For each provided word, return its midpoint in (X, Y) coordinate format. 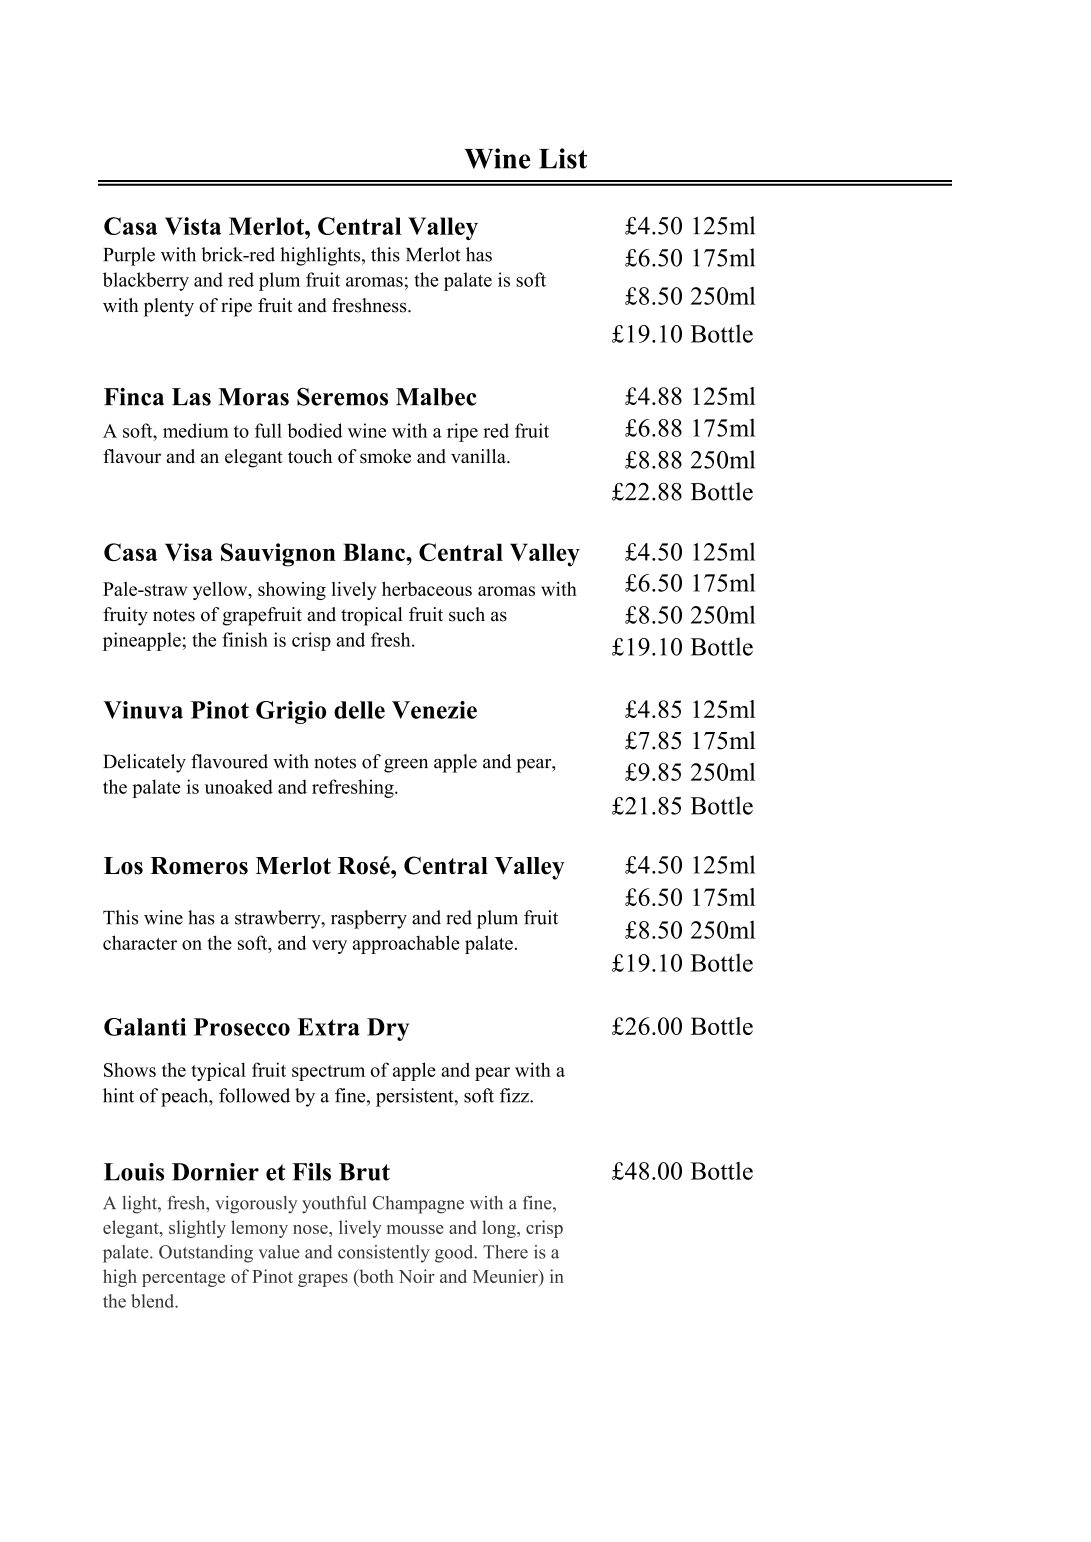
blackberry (146, 281)
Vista (193, 226)
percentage (183, 1279)
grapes (323, 1280)
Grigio (291, 712)
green (406, 766)
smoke (385, 456)
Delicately (144, 763)
